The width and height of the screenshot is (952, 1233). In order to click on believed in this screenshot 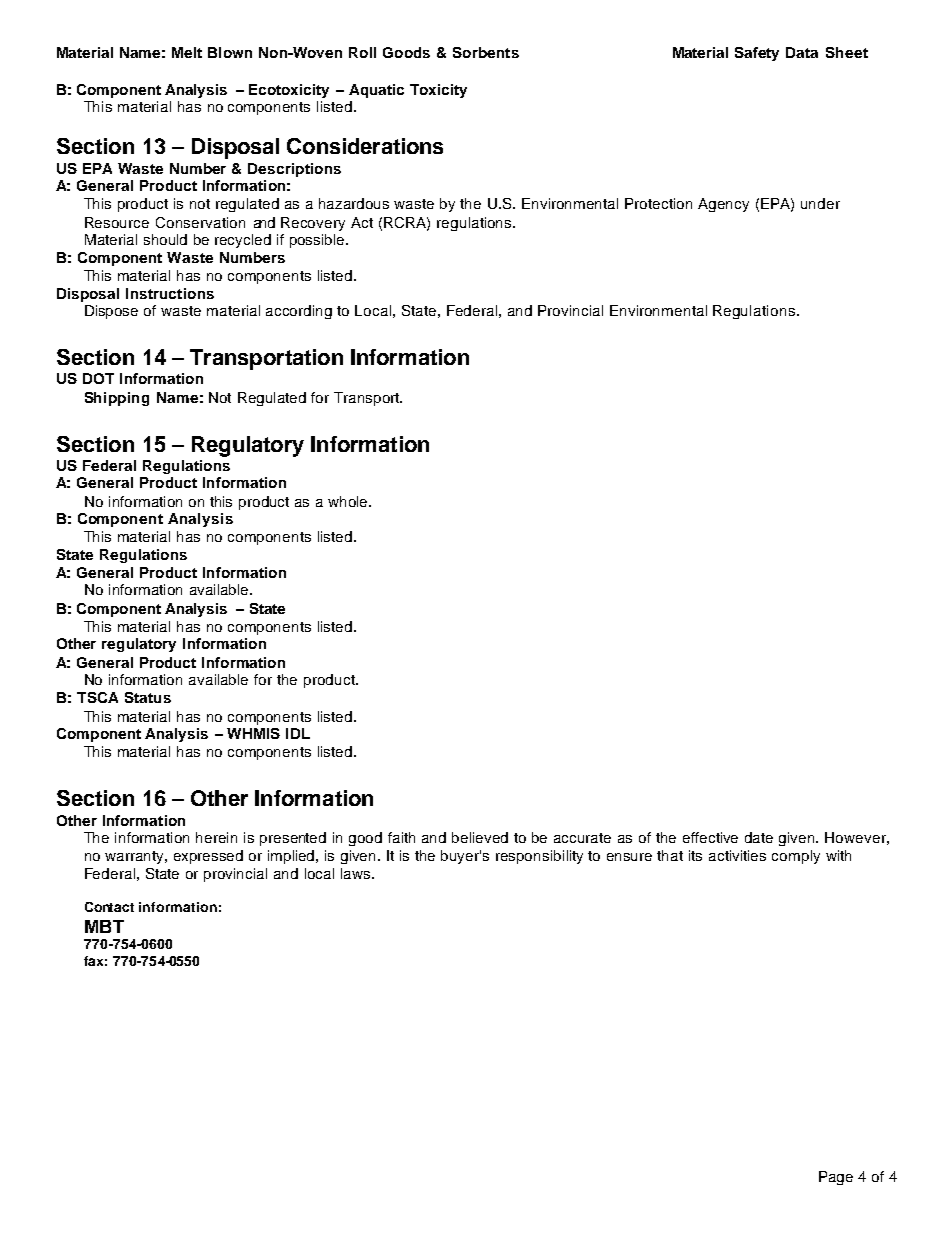, I will do `click(480, 837)`.
